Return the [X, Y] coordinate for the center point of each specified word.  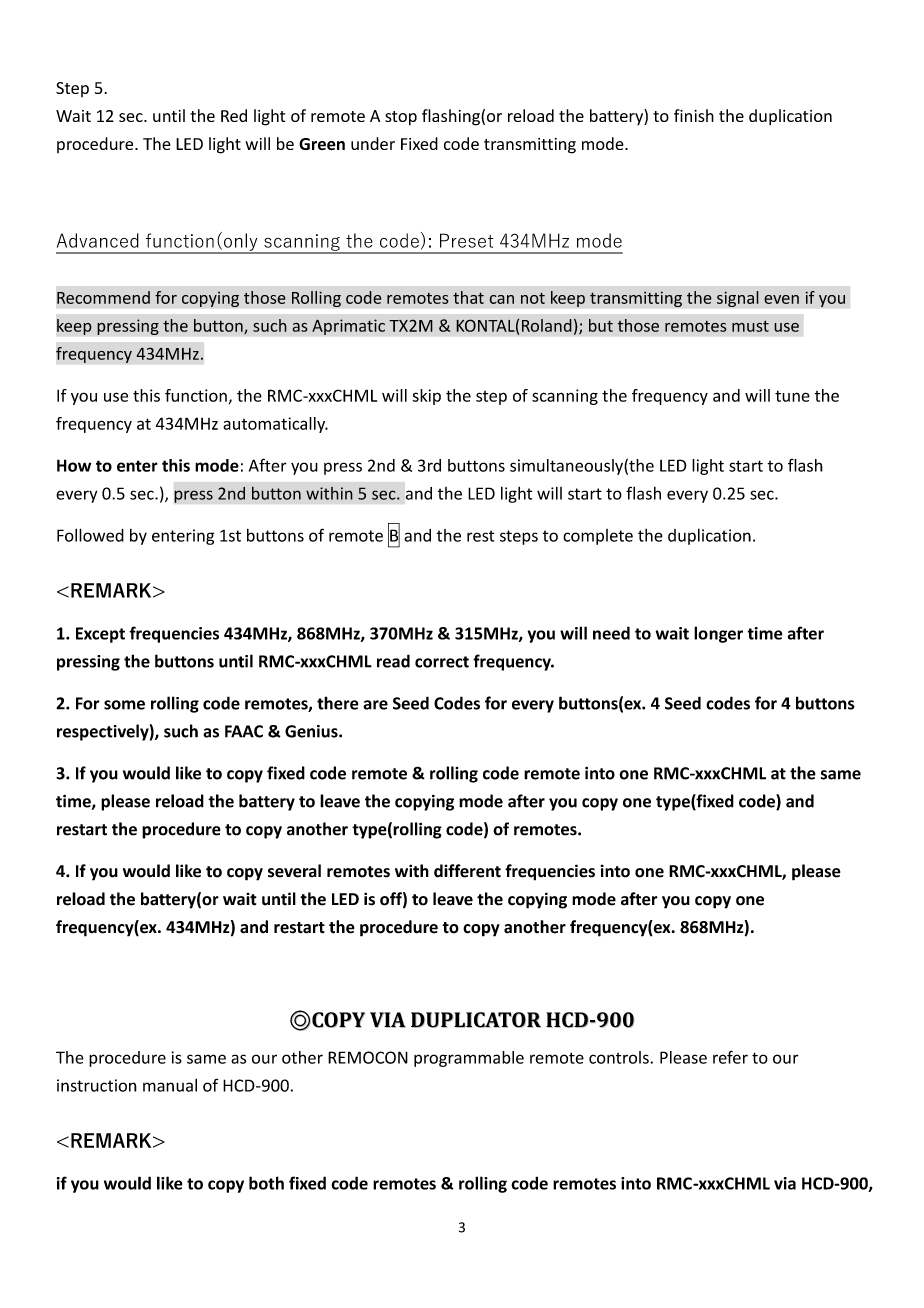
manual [170, 1085]
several [294, 871]
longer [718, 634]
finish [694, 115]
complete [598, 537]
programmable [469, 1059]
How [74, 465]
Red [234, 115]
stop [401, 118]
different [467, 871]
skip [426, 397]
